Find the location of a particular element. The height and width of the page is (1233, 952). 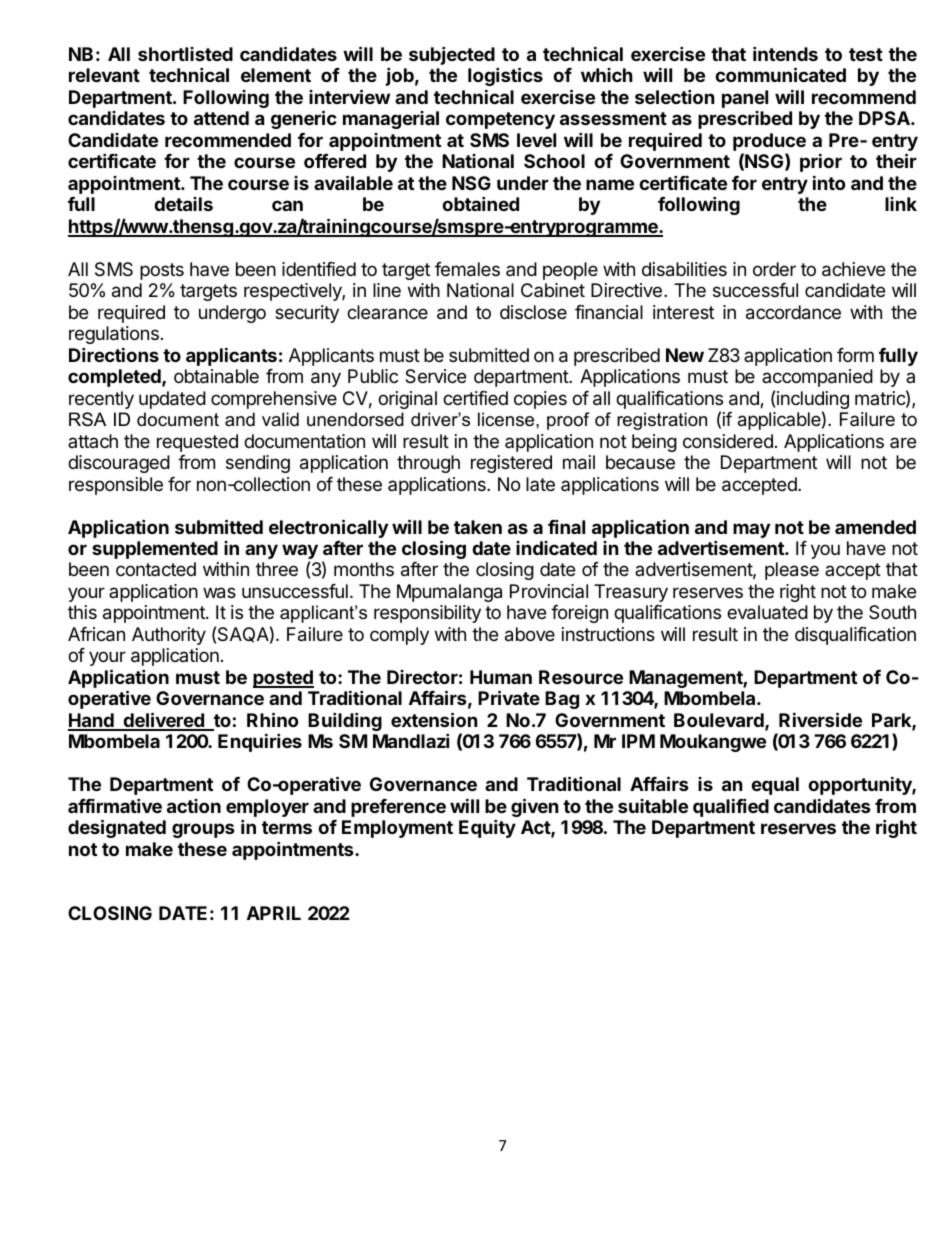

may is located at coordinates (751, 530).
